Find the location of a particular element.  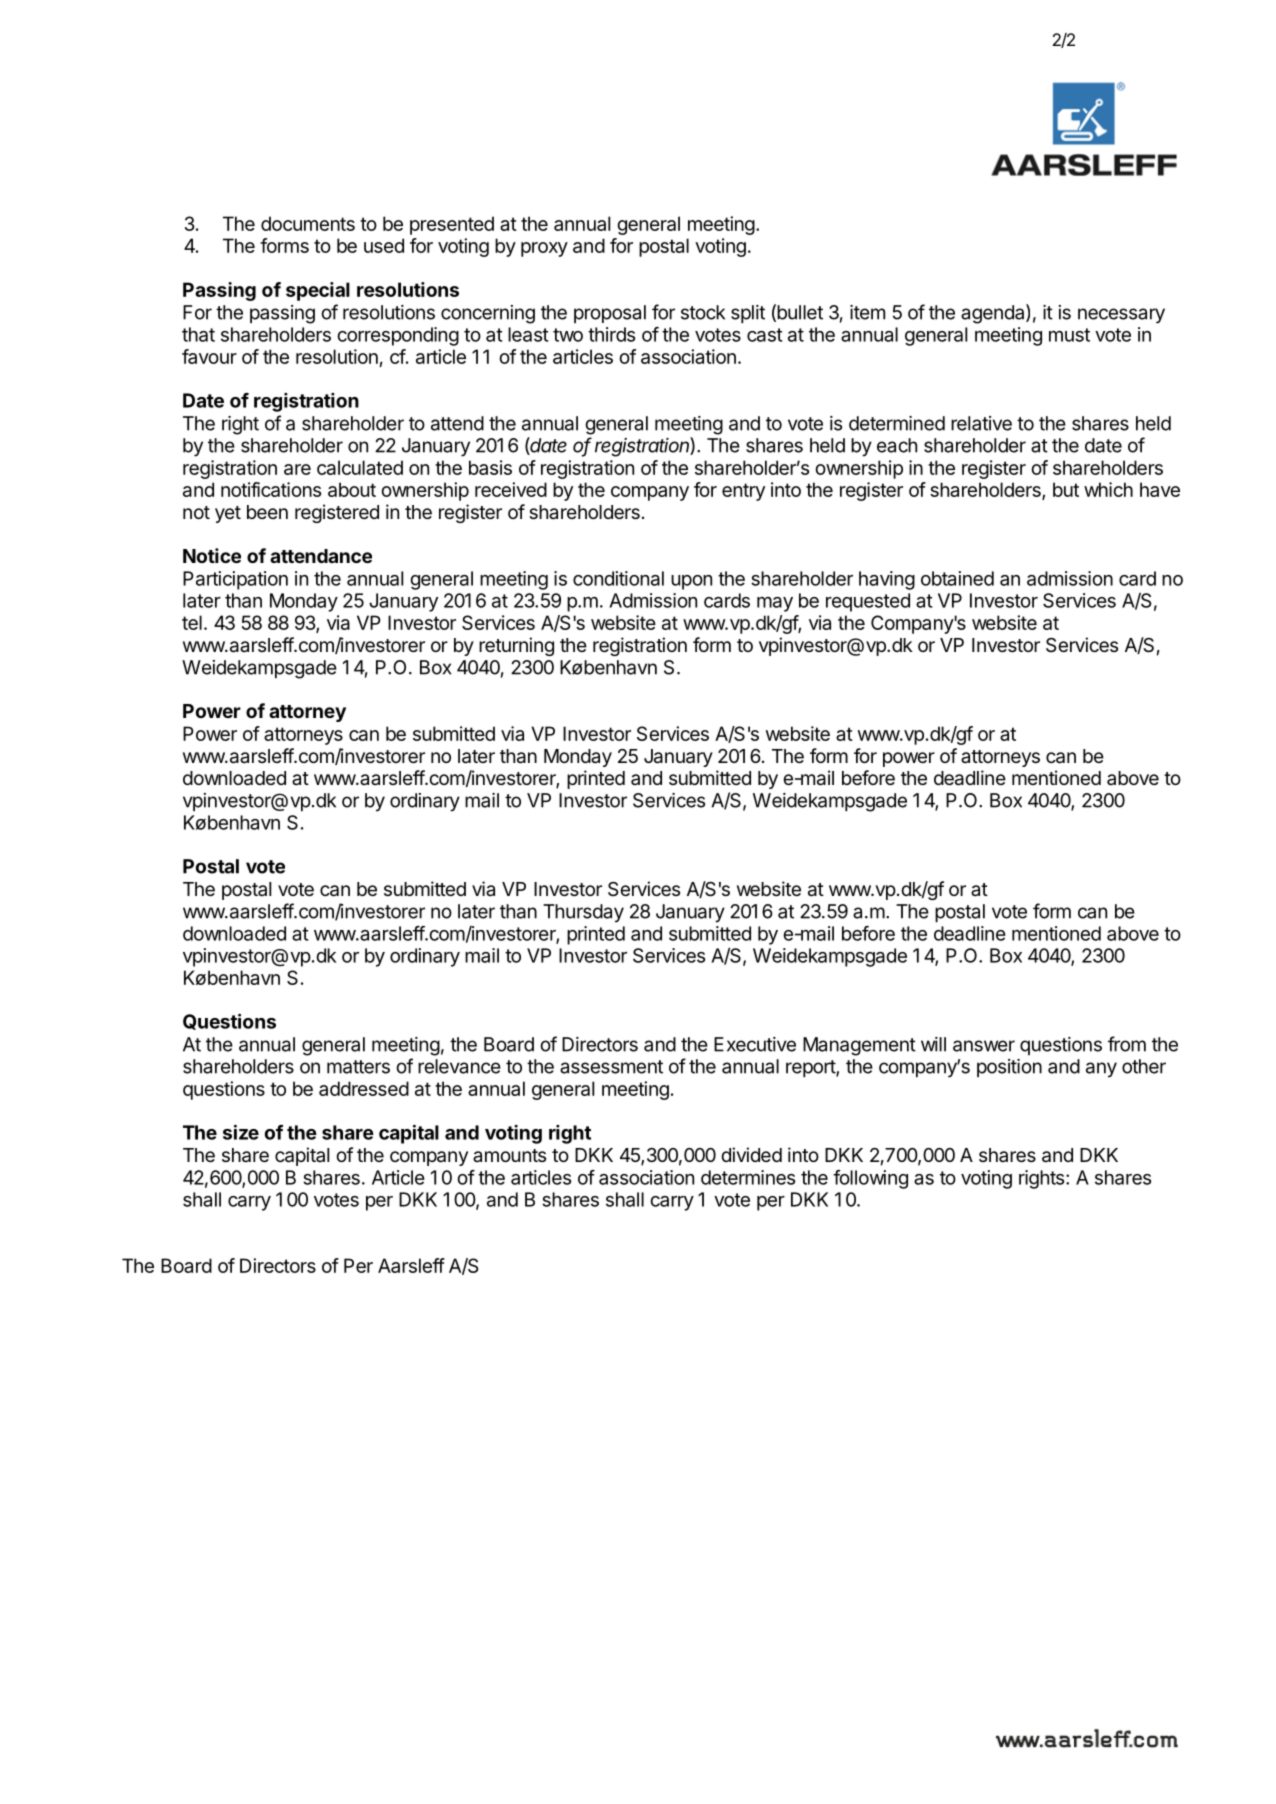

entry is located at coordinates (743, 492).
